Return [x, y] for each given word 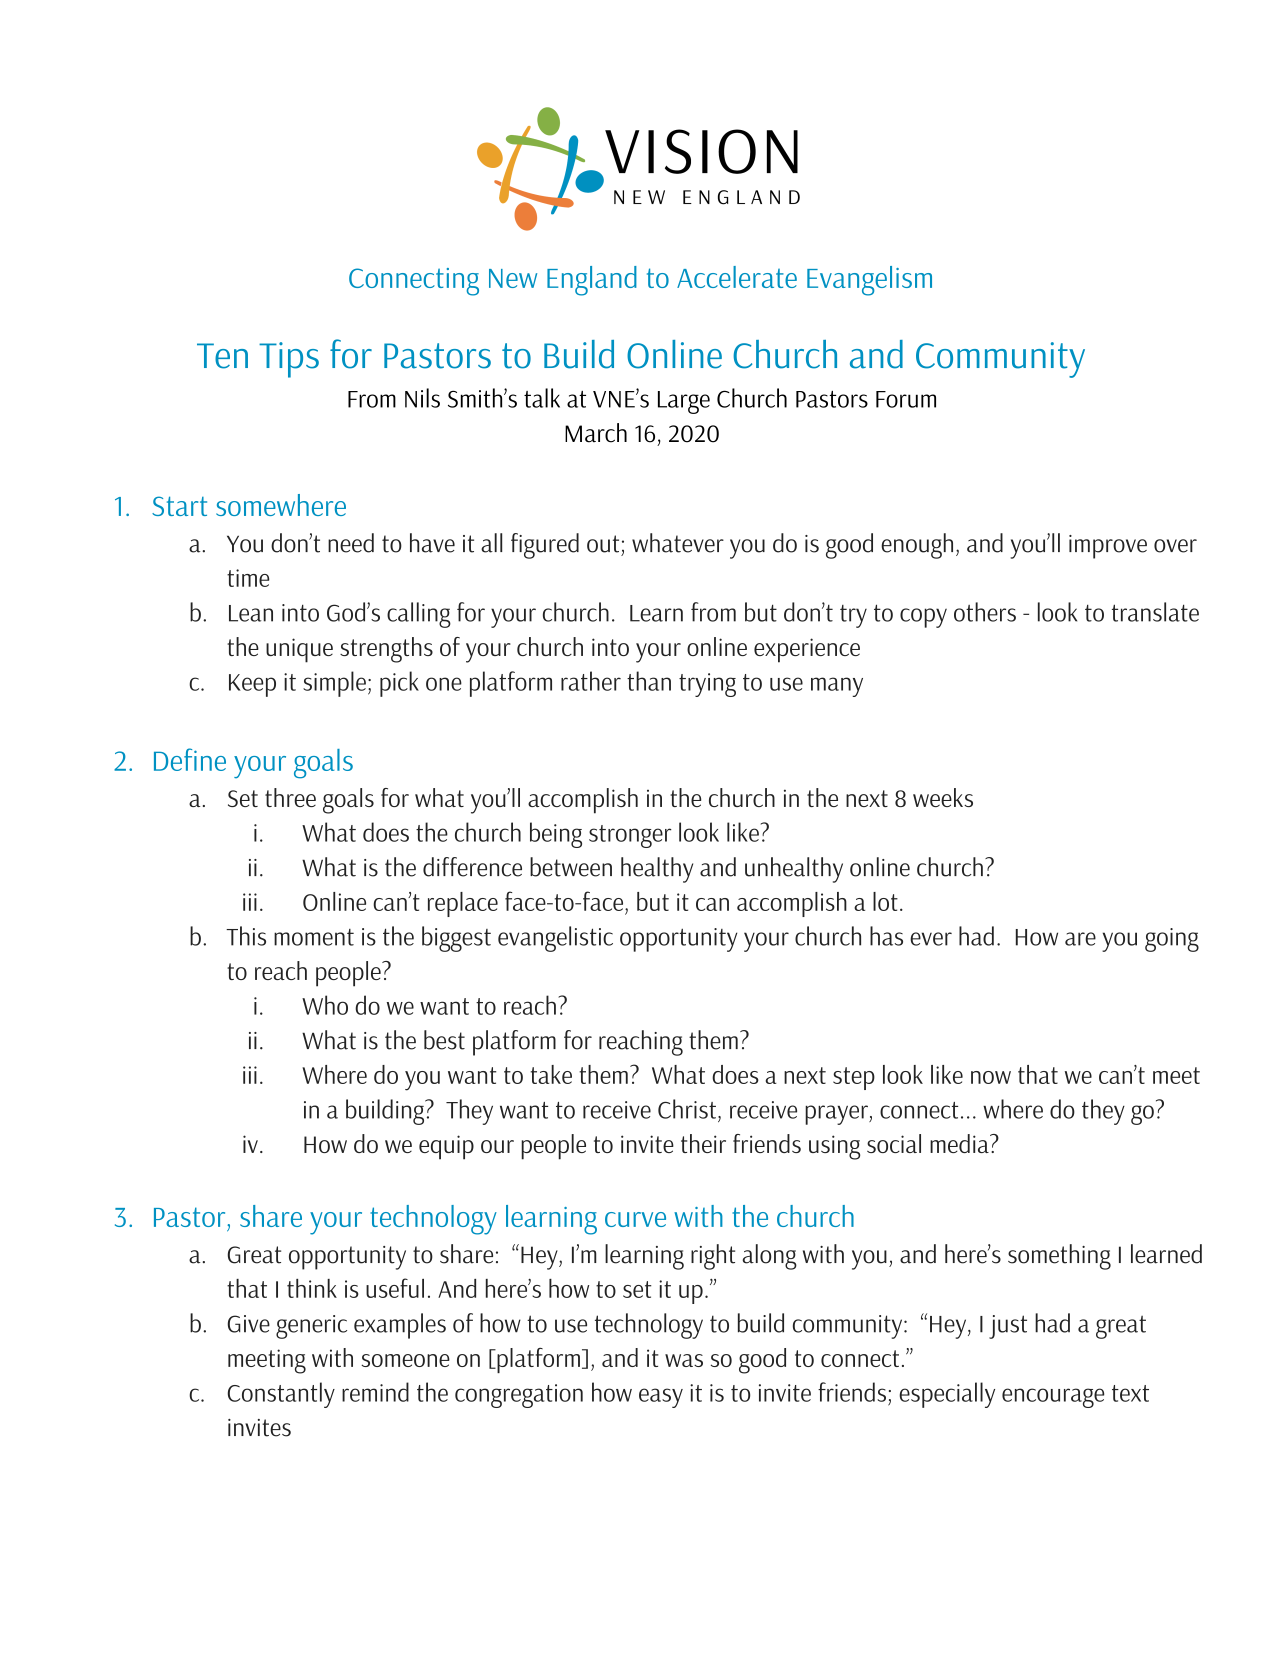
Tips [289, 360]
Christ [687, 1109]
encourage [1053, 1398]
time [248, 578]
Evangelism [869, 281]
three [290, 797]
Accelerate [737, 277]
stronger [630, 836]
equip [446, 1147]
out [603, 544]
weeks [943, 797]
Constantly [281, 1395]
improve [1108, 547]
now [991, 1077]
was [684, 1360]
